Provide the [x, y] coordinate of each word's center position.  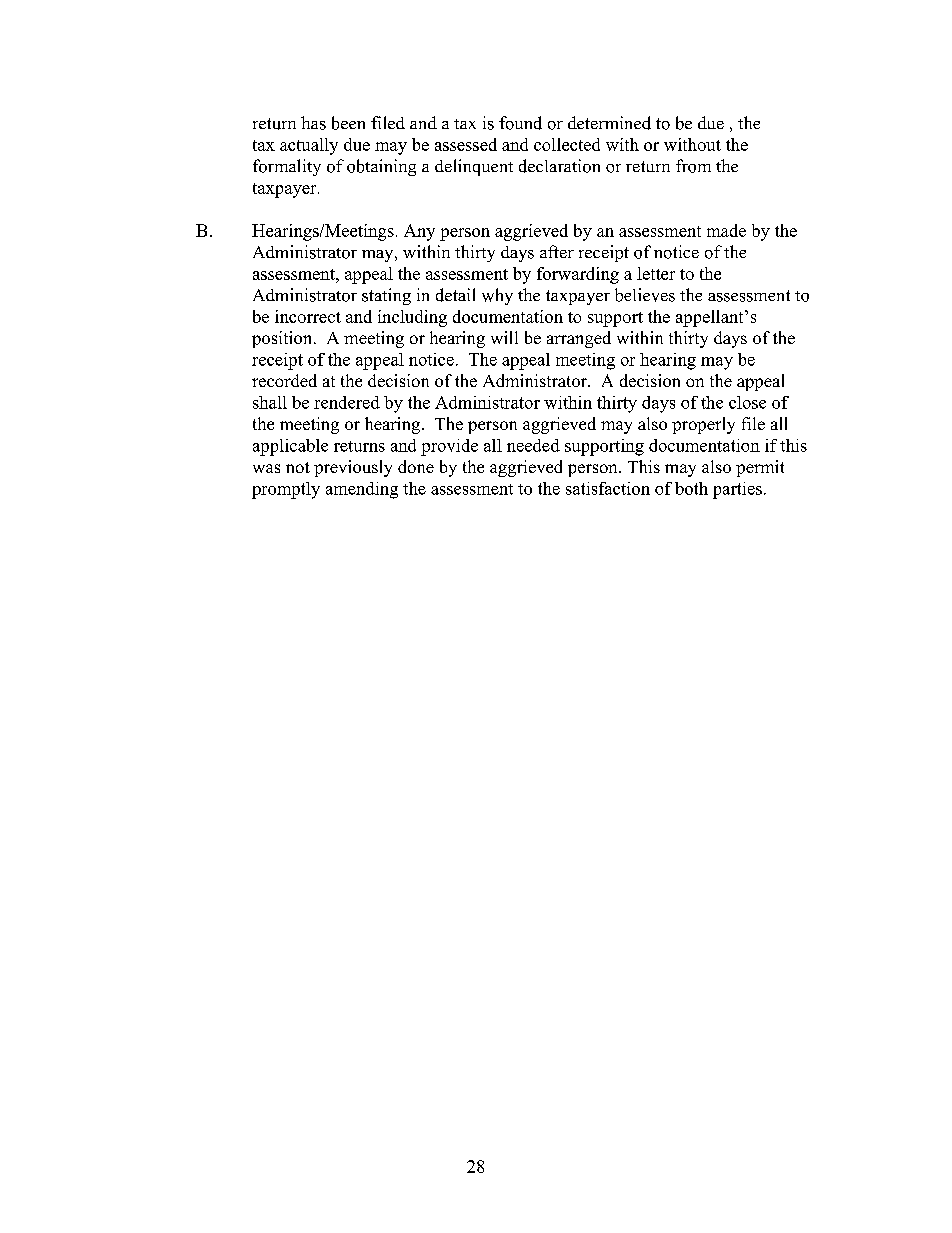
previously [353, 468]
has [313, 123]
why [497, 296]
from [693, 166]
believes [645, 295]
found [520, 123]
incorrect [308, 316]
